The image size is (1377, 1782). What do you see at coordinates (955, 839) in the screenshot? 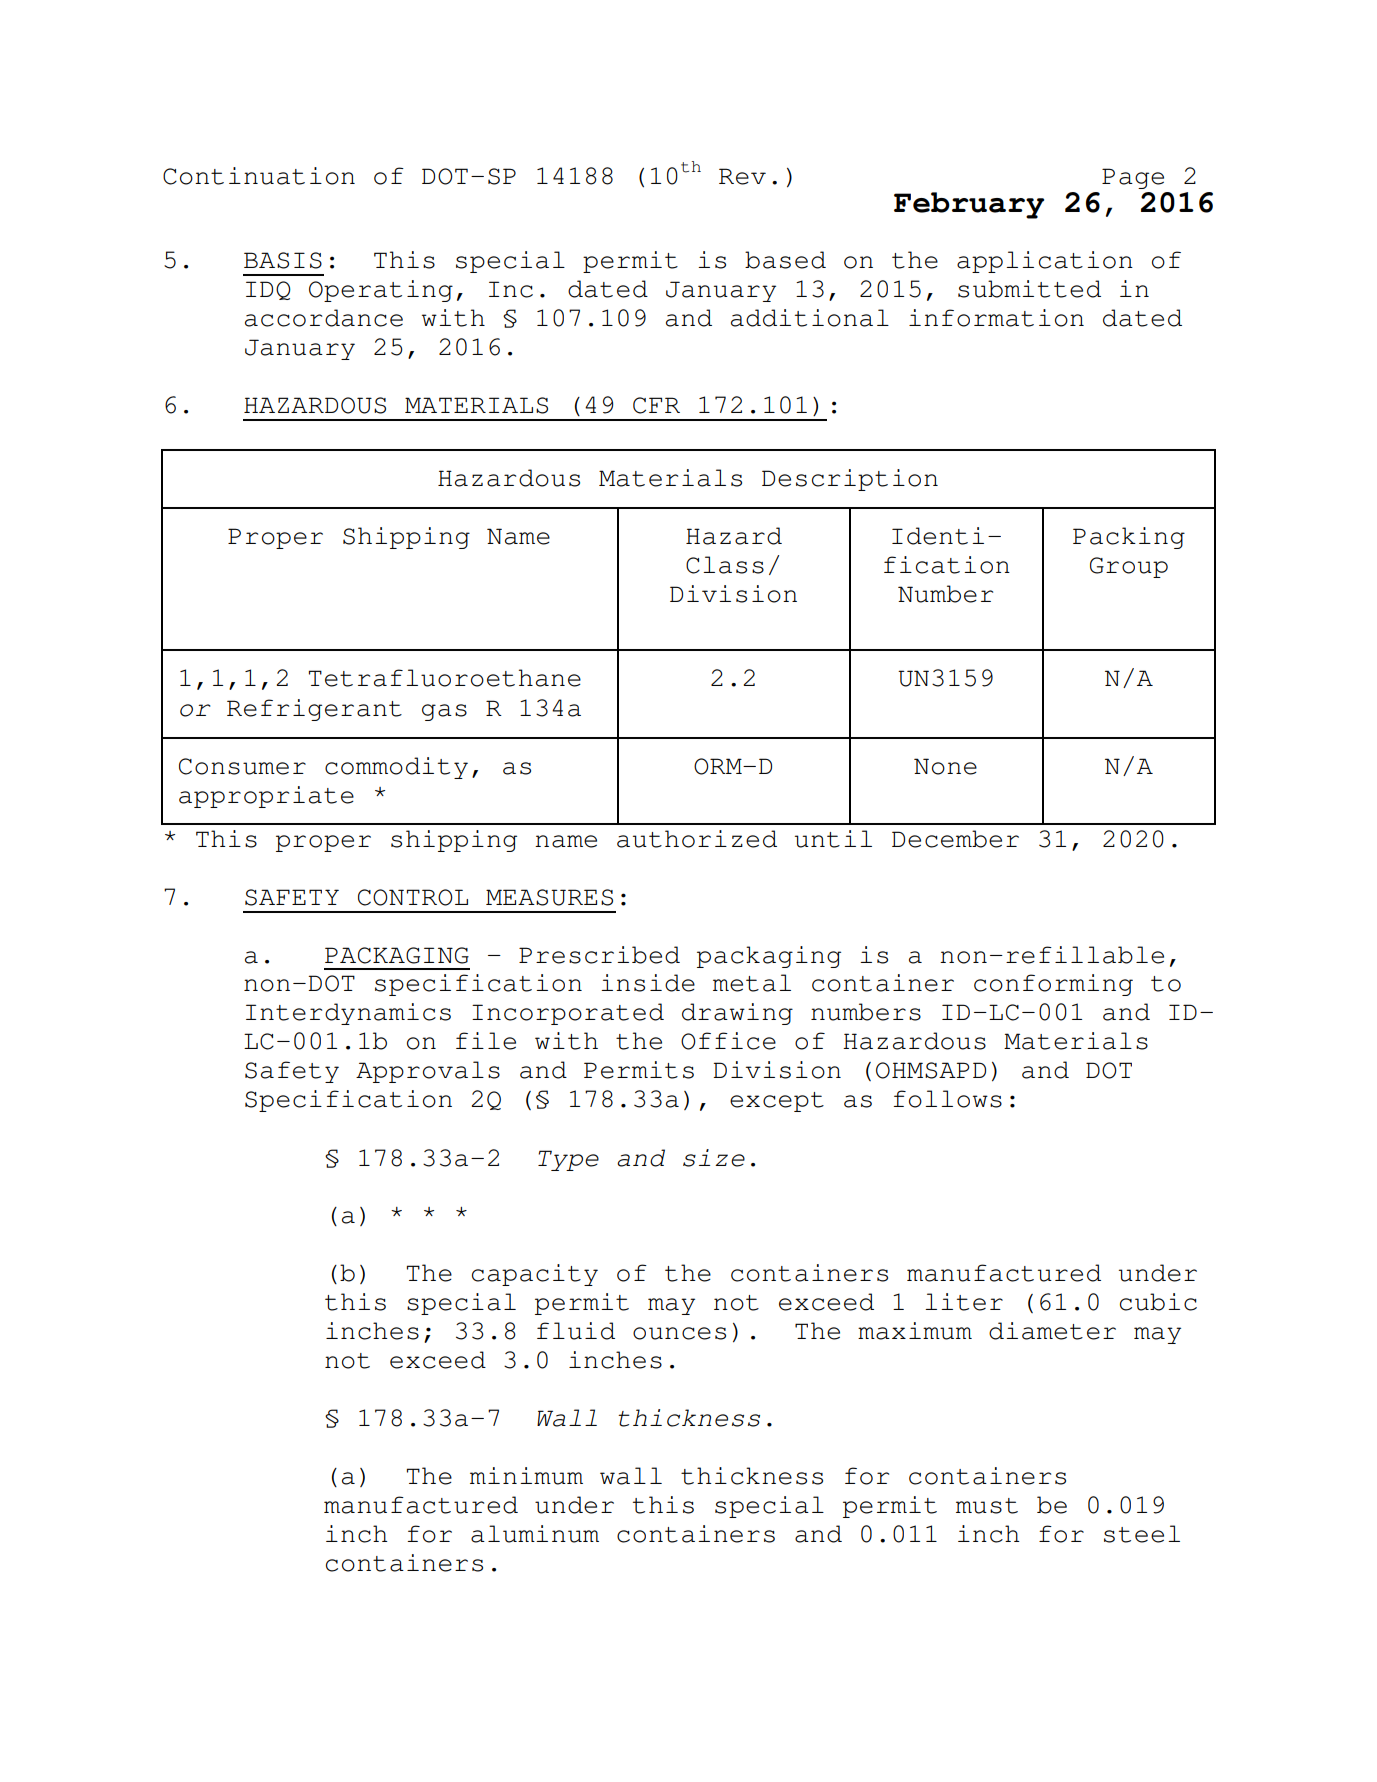
I see `December` at bounding box center [955, 839].
